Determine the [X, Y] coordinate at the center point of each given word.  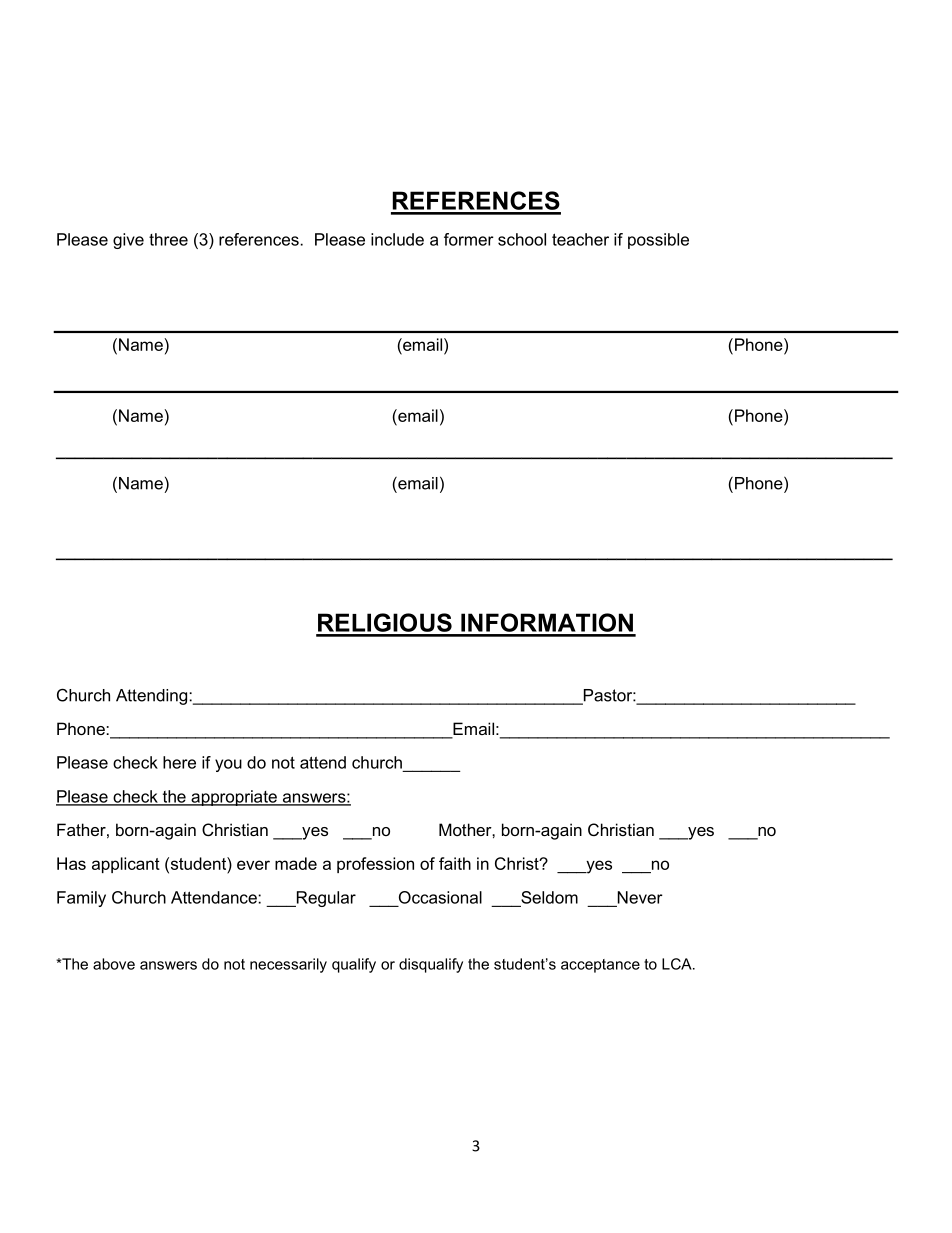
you [228, 765]
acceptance [600, 966]
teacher [580, 239]
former [469, 239]
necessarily [288, 965]
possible [658, 241]
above [114, 964]
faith [455, 863]
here [179, 762]
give [128, 241]
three [168, 239]
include [397, 239]
